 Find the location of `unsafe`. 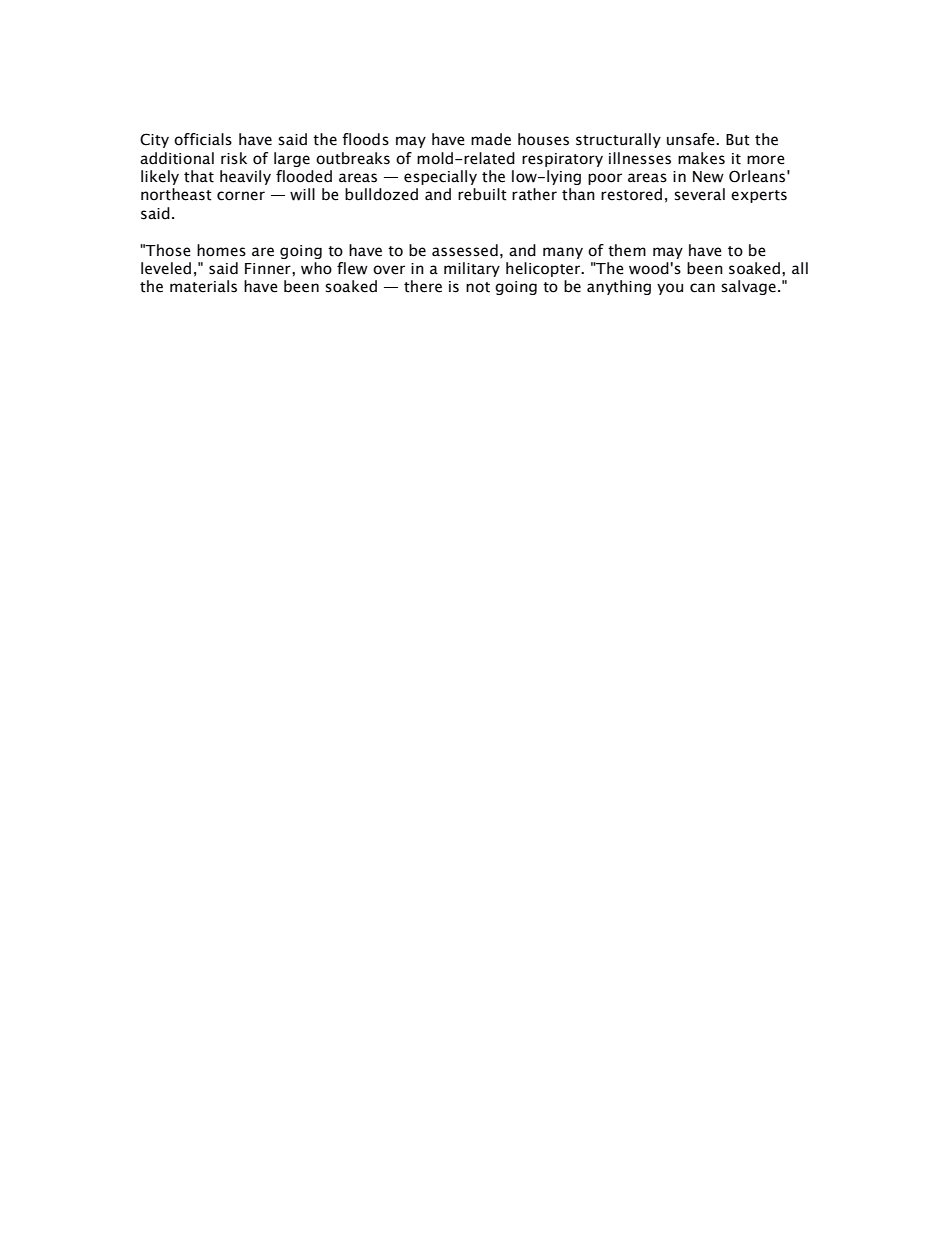

unsafe is located at coordinates (692, 139).
